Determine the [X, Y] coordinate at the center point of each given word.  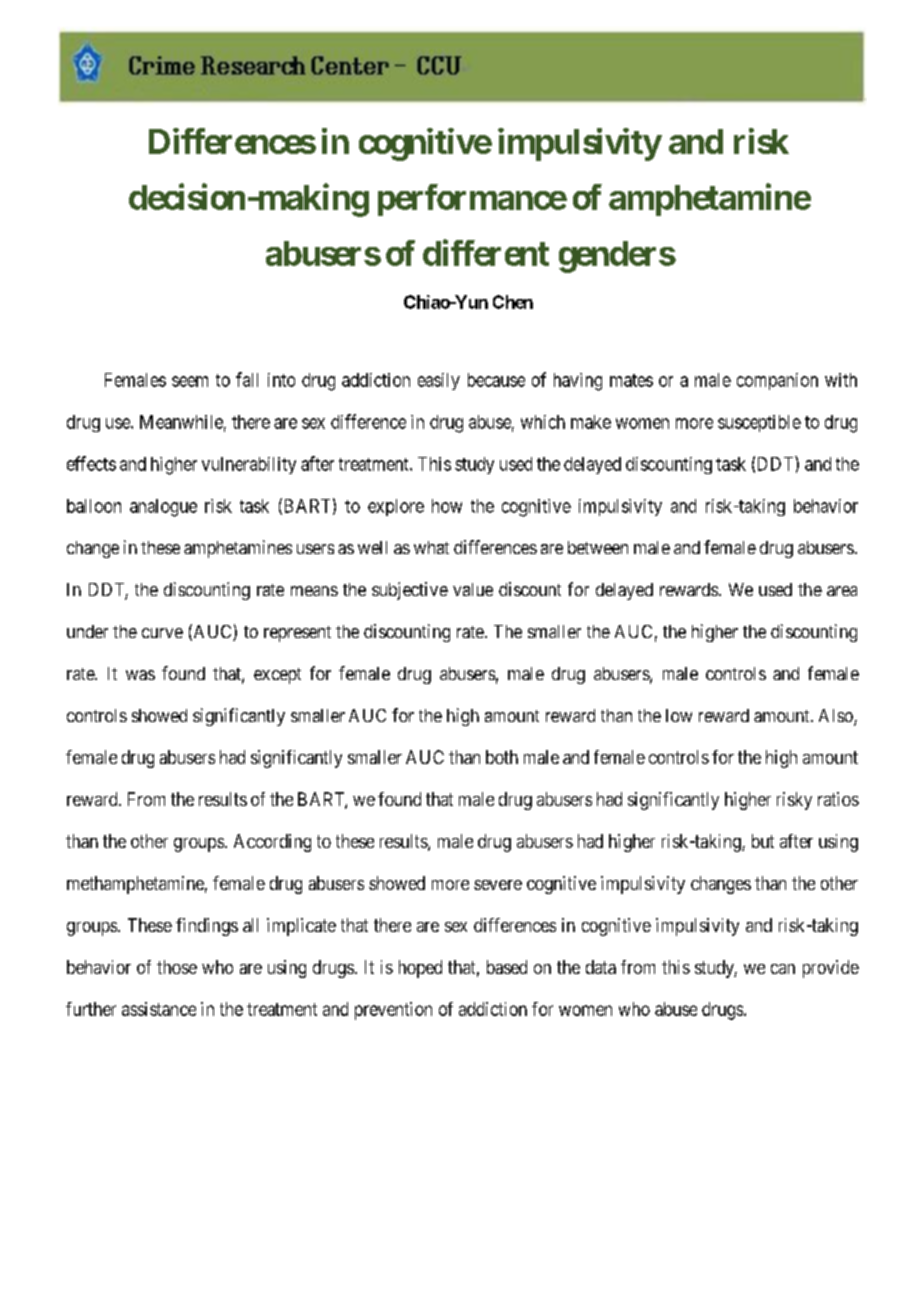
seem [190, 381]
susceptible [759, 423]
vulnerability [249, 465]
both [502, 757]
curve [162, 633]
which [543, 422]
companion [777, 381]
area [842, 591]
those [177, 967]
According [272, 843]
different [486, 252]
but [763, 841]
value [473, 589]
